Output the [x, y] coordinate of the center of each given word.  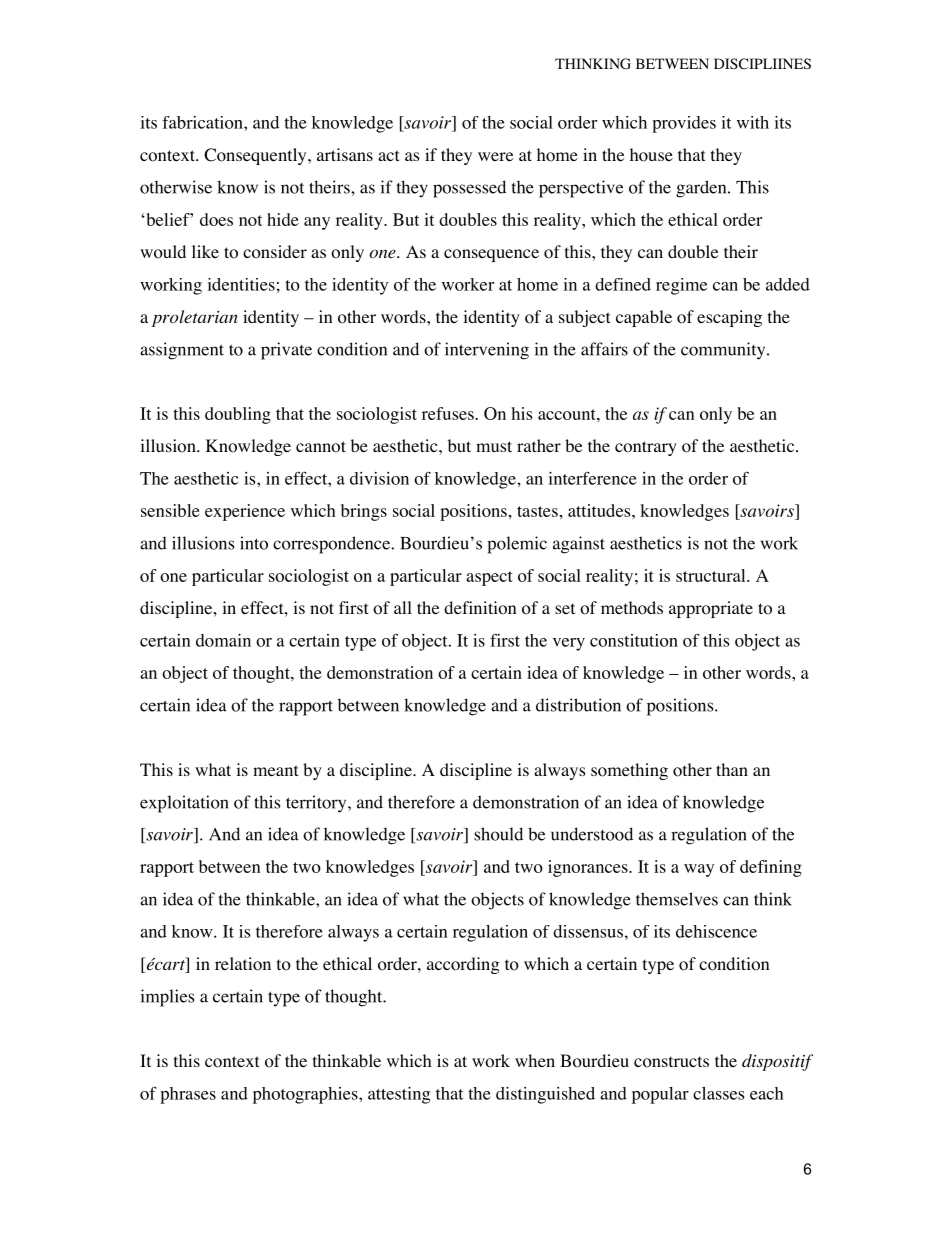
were [495, 156]
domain [223, 640]
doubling [238, 415]
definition [480, 608]
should [498, 834]
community [724, 351]
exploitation [184, 804]
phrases [188, 1095]
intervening [487, 351]
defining [771, 868]
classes [718, 1093]
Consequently [256, 156]
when [535, 1060]
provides [684, 124]
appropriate [711, 609]
